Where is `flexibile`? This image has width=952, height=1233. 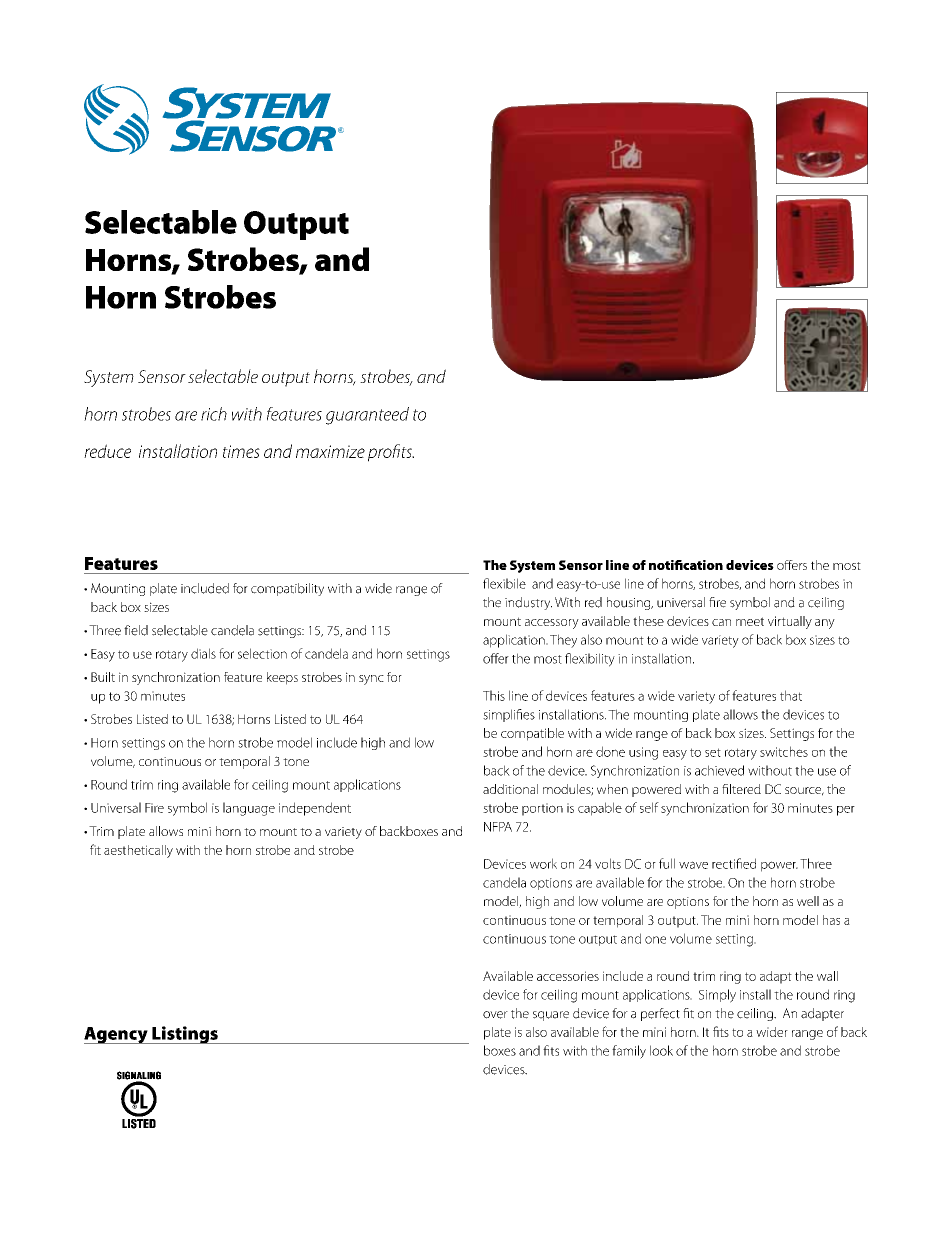
flexibile is located at coordinates (504, 583).
